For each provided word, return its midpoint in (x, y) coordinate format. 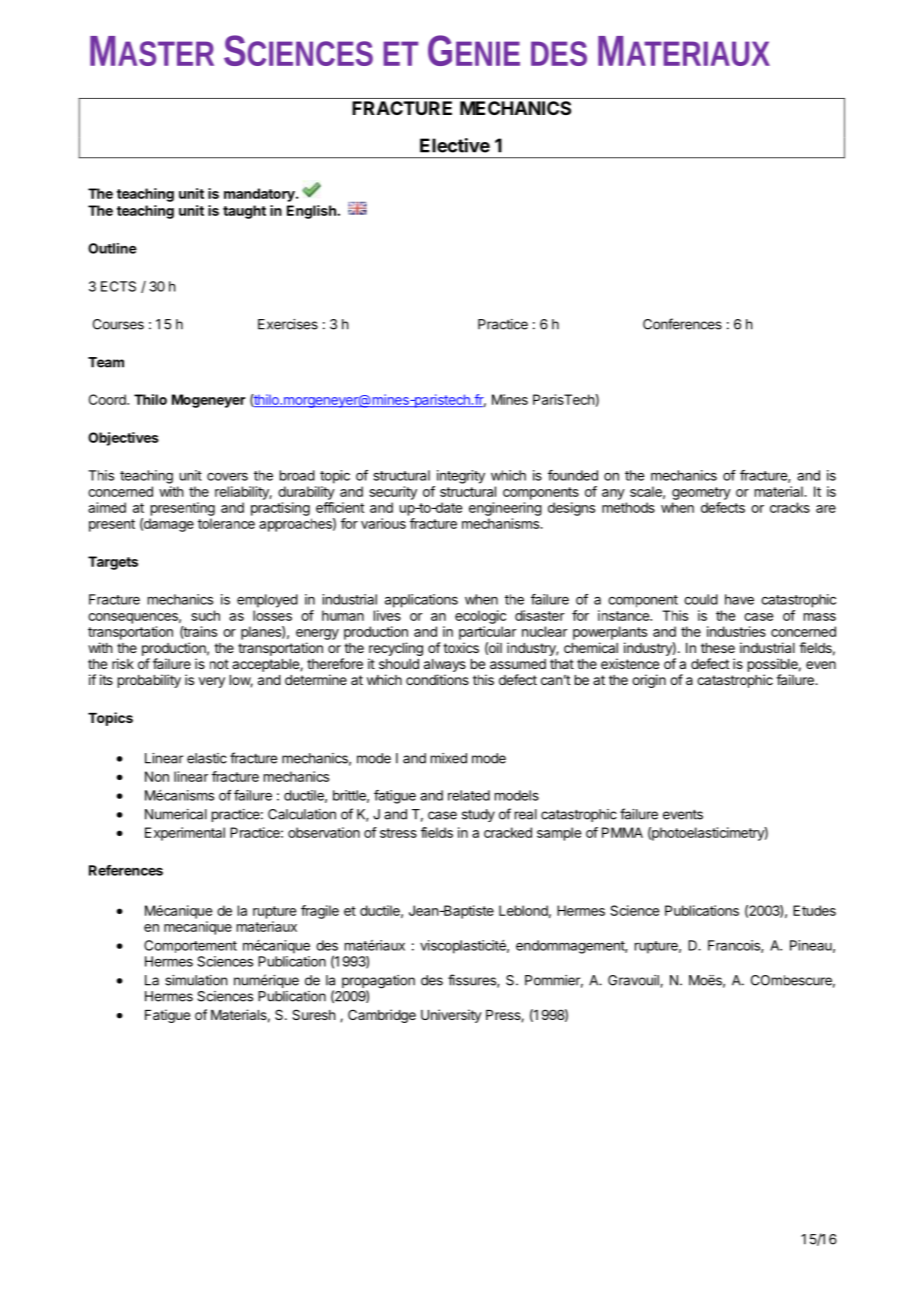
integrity (461, 477)
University (451, 1016)
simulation (196, 980)
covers (227, 477)
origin (649, 681)
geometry (701, 493)
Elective (455, 145)
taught (244, 212)
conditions (437, 679)
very (212, 682)
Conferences (682, 324)
